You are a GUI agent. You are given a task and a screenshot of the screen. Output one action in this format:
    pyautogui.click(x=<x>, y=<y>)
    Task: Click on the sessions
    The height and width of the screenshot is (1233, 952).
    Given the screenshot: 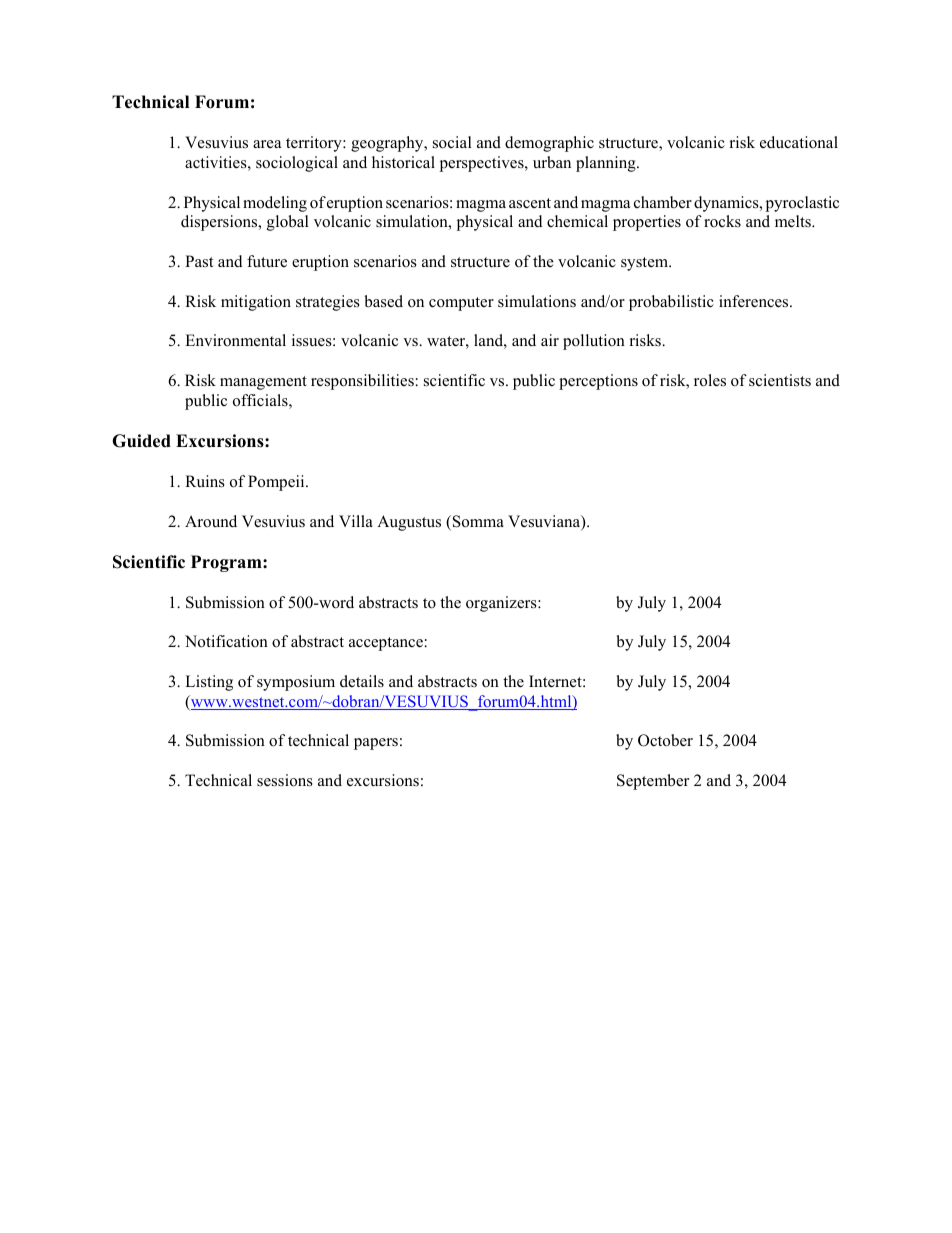 What is the action you would take?
    pyautogui.click(x=285, y=780)
